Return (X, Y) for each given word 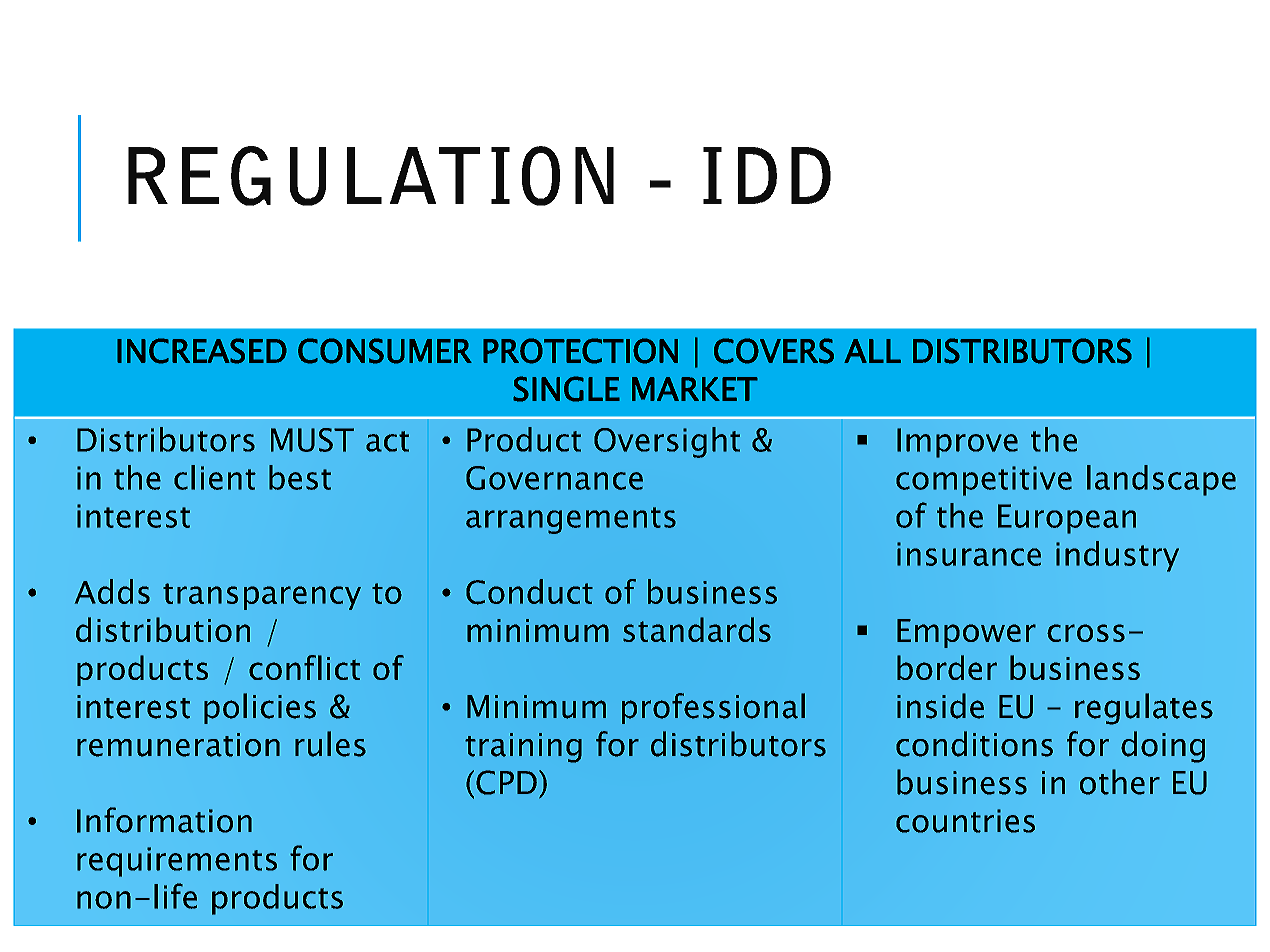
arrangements (571, 520)
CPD (506, 782)
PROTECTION (580, 351)
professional (713, 708)
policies (260, 708)
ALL (872, 351)
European (1067, 519)
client (215, 477)
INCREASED (202, 351)
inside (940, 706)
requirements (177, 862)
